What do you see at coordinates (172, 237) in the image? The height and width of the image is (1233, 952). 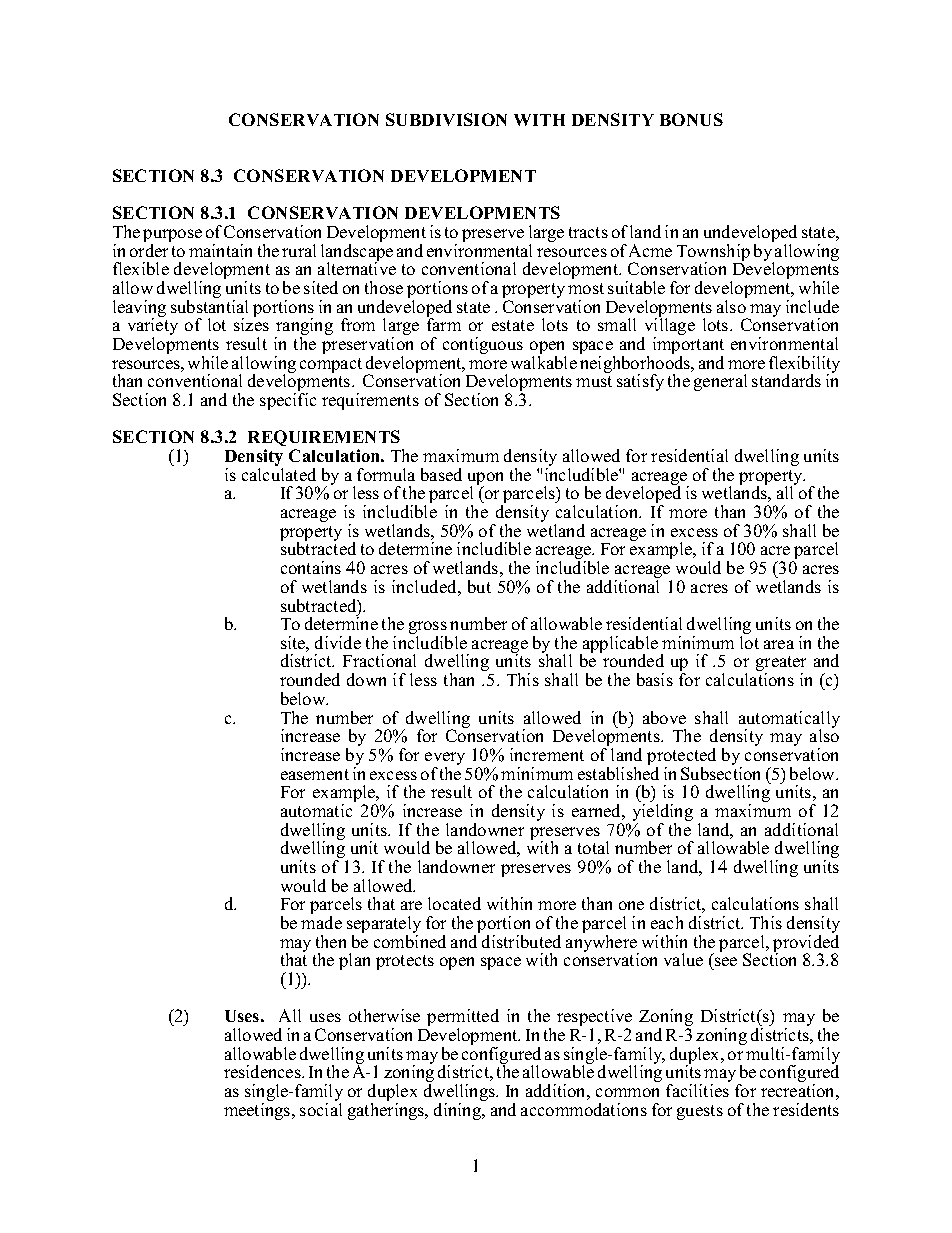 I see `purpose` at bounding box center [172, 237].
